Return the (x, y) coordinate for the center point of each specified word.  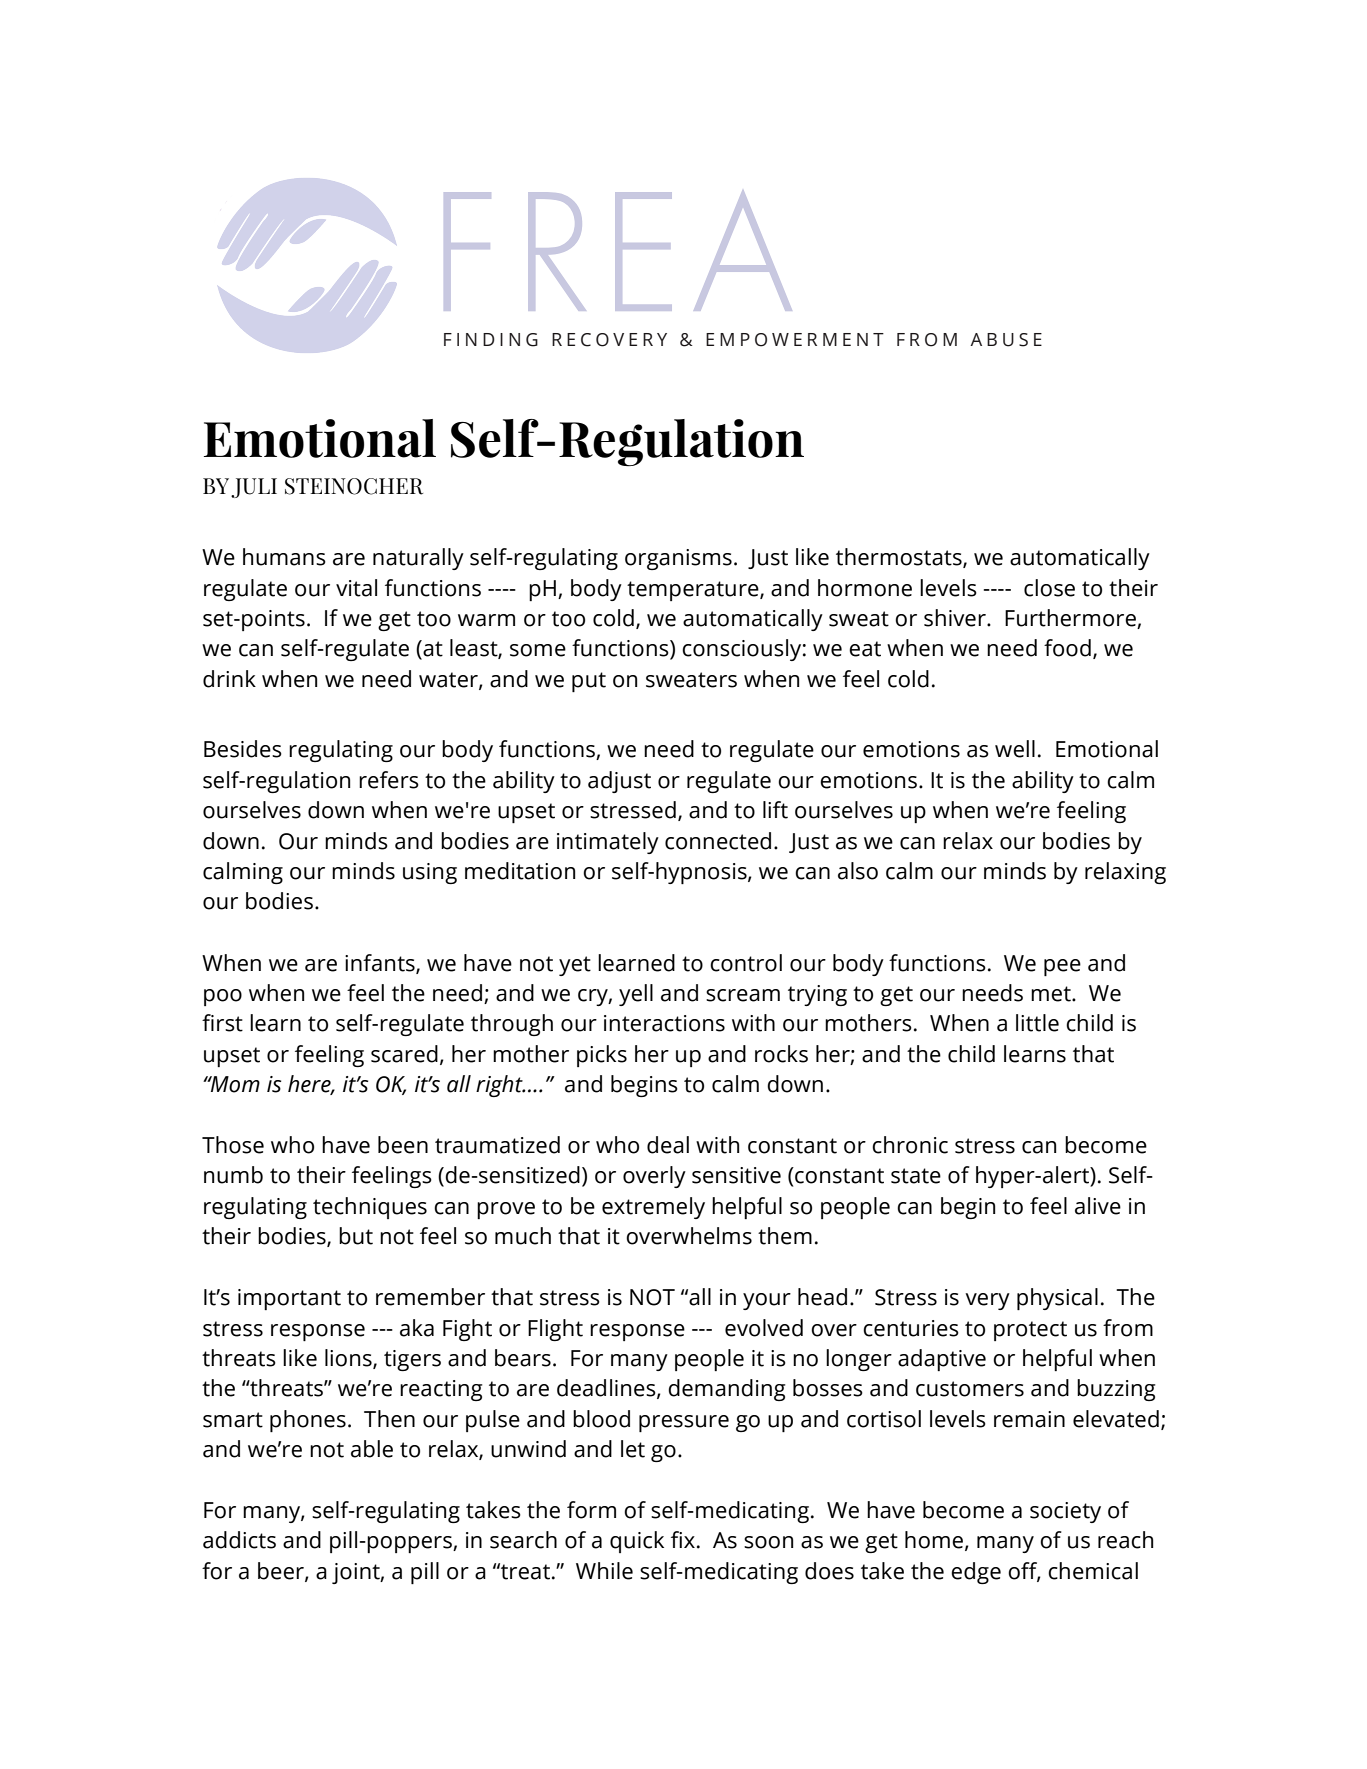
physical (1057, 1299)
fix (683, 1539)
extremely (653, 1208)
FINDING (491, 340)
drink (229, 679)
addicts (239, 1540)
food (1067, 648)
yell (636, 995)
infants (381, 963)
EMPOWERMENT (795, 340)
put (589, 682)
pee (1062, 967)
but (356, 1236)
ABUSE (1006, 340)
